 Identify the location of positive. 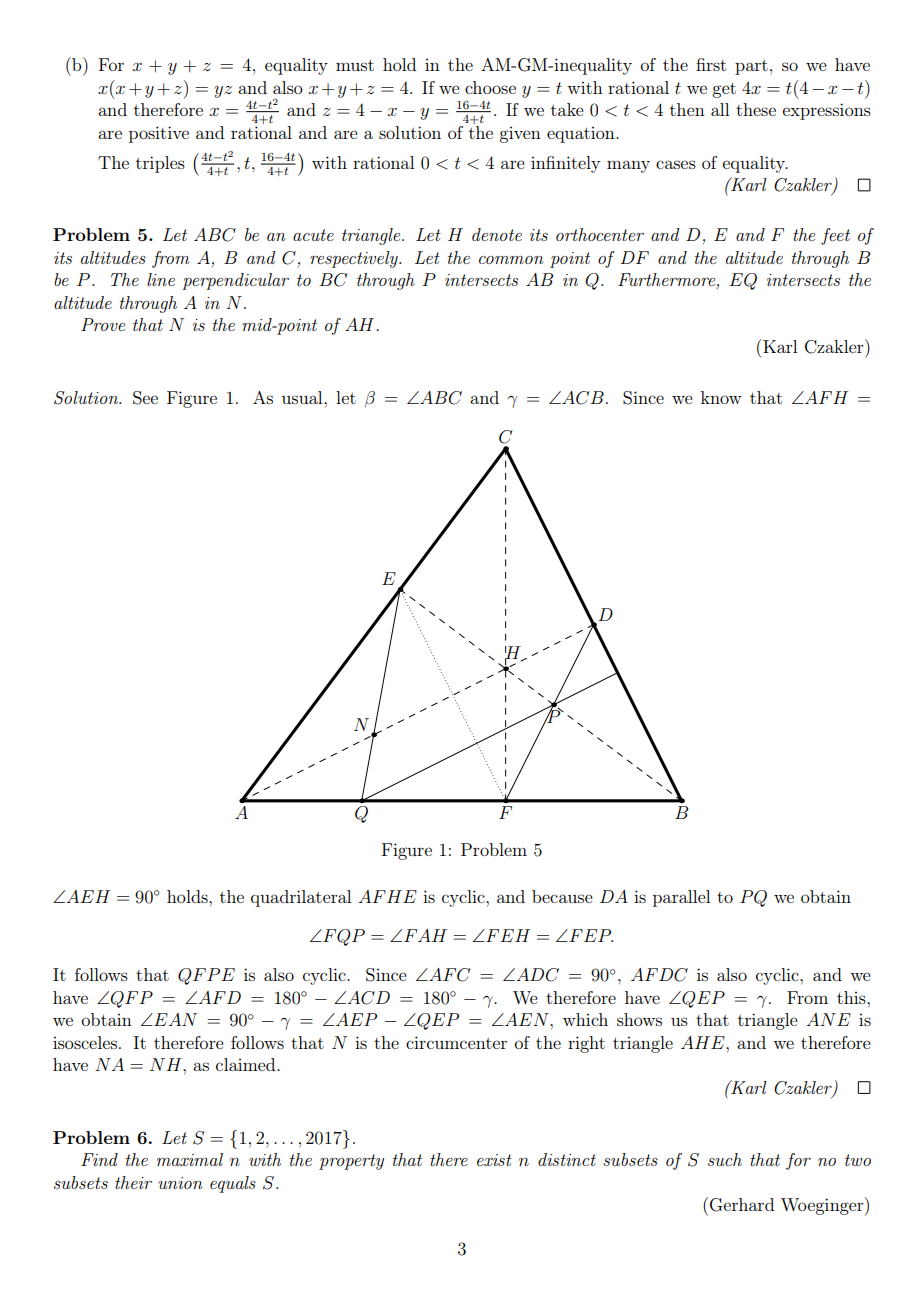
(159, 134).
